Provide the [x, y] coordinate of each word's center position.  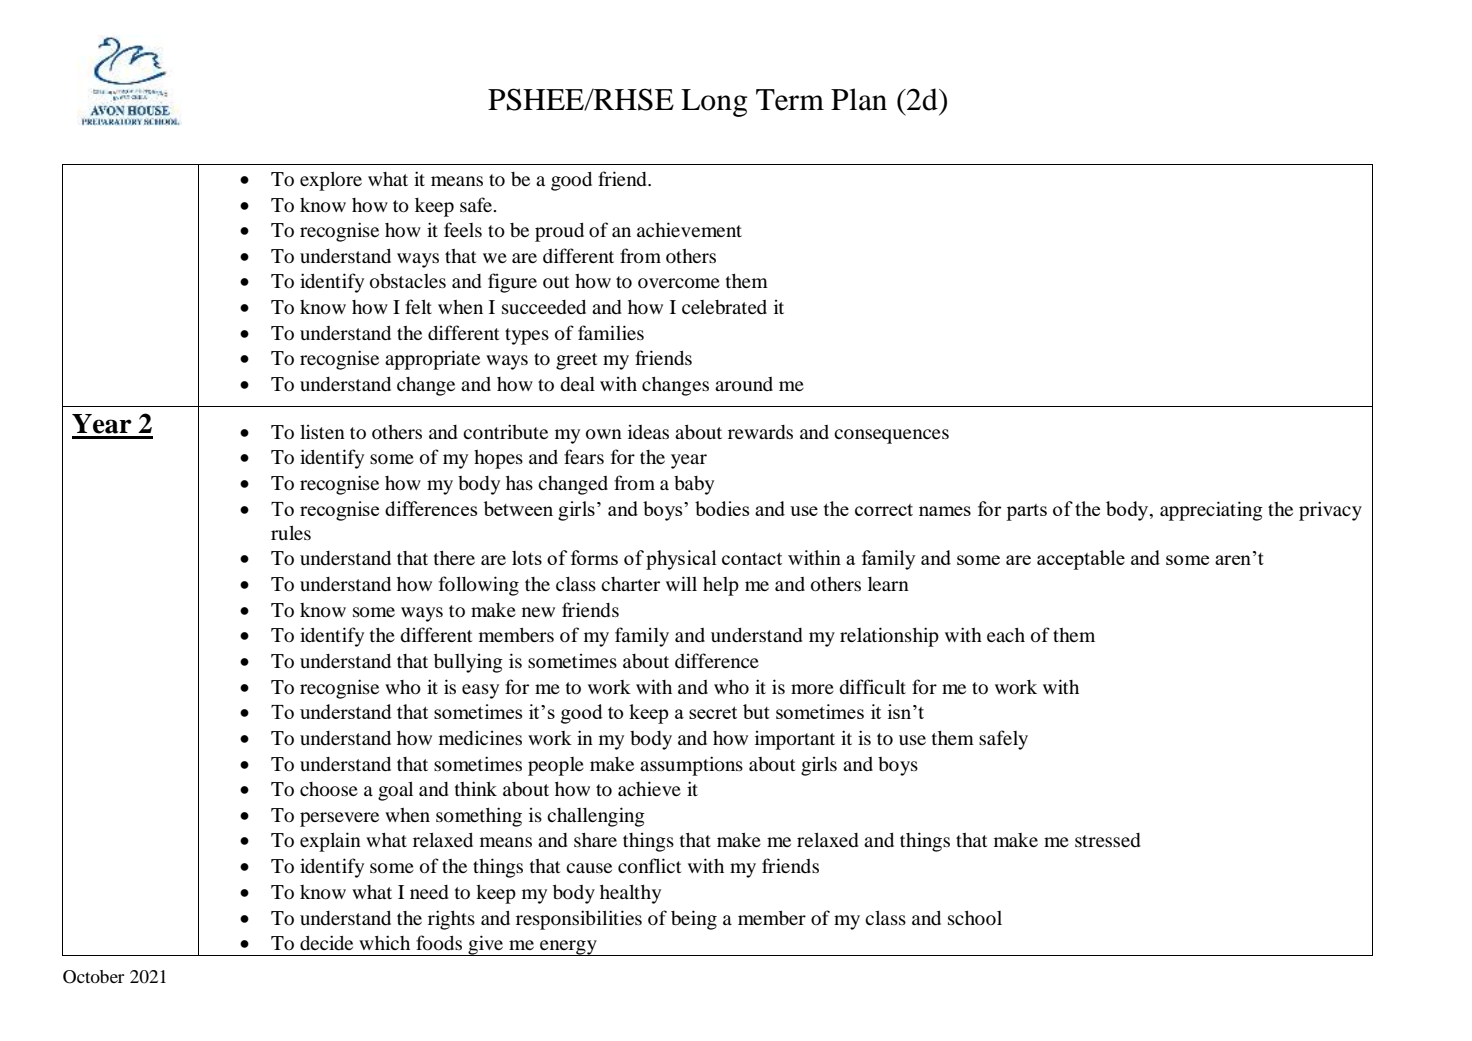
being [694, 920]
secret [713, 712]
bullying [468, 663]
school [975, 918]
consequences [891, 436]
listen [322, 431]
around [744, 384]
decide [326, 942]
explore [331, 181]
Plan [859, 99]
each [1006, 635]
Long [714, 103]
